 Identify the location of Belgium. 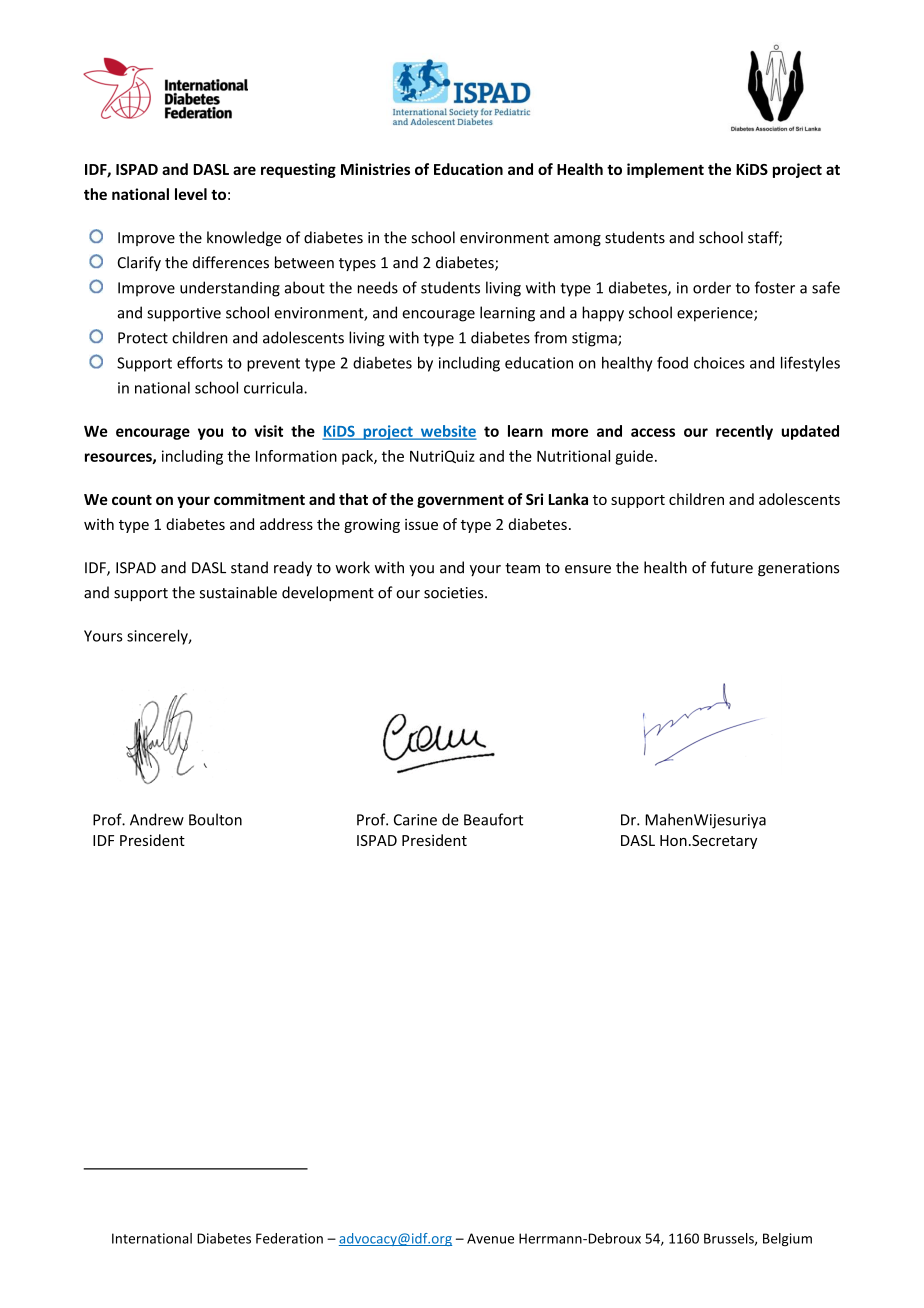
(787, 1240).
